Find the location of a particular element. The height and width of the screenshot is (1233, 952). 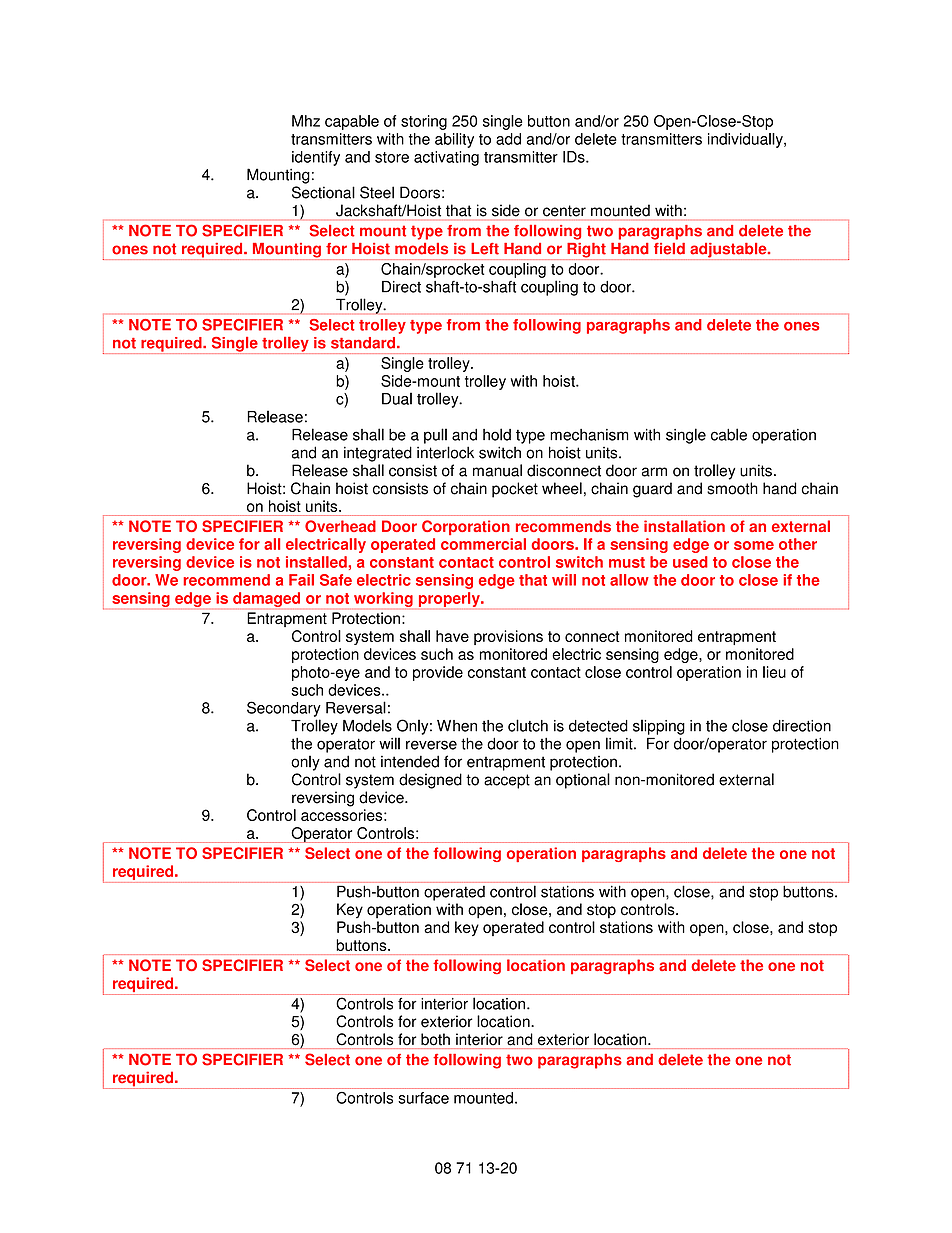

adjustable is located at coordinates (728, 251).
